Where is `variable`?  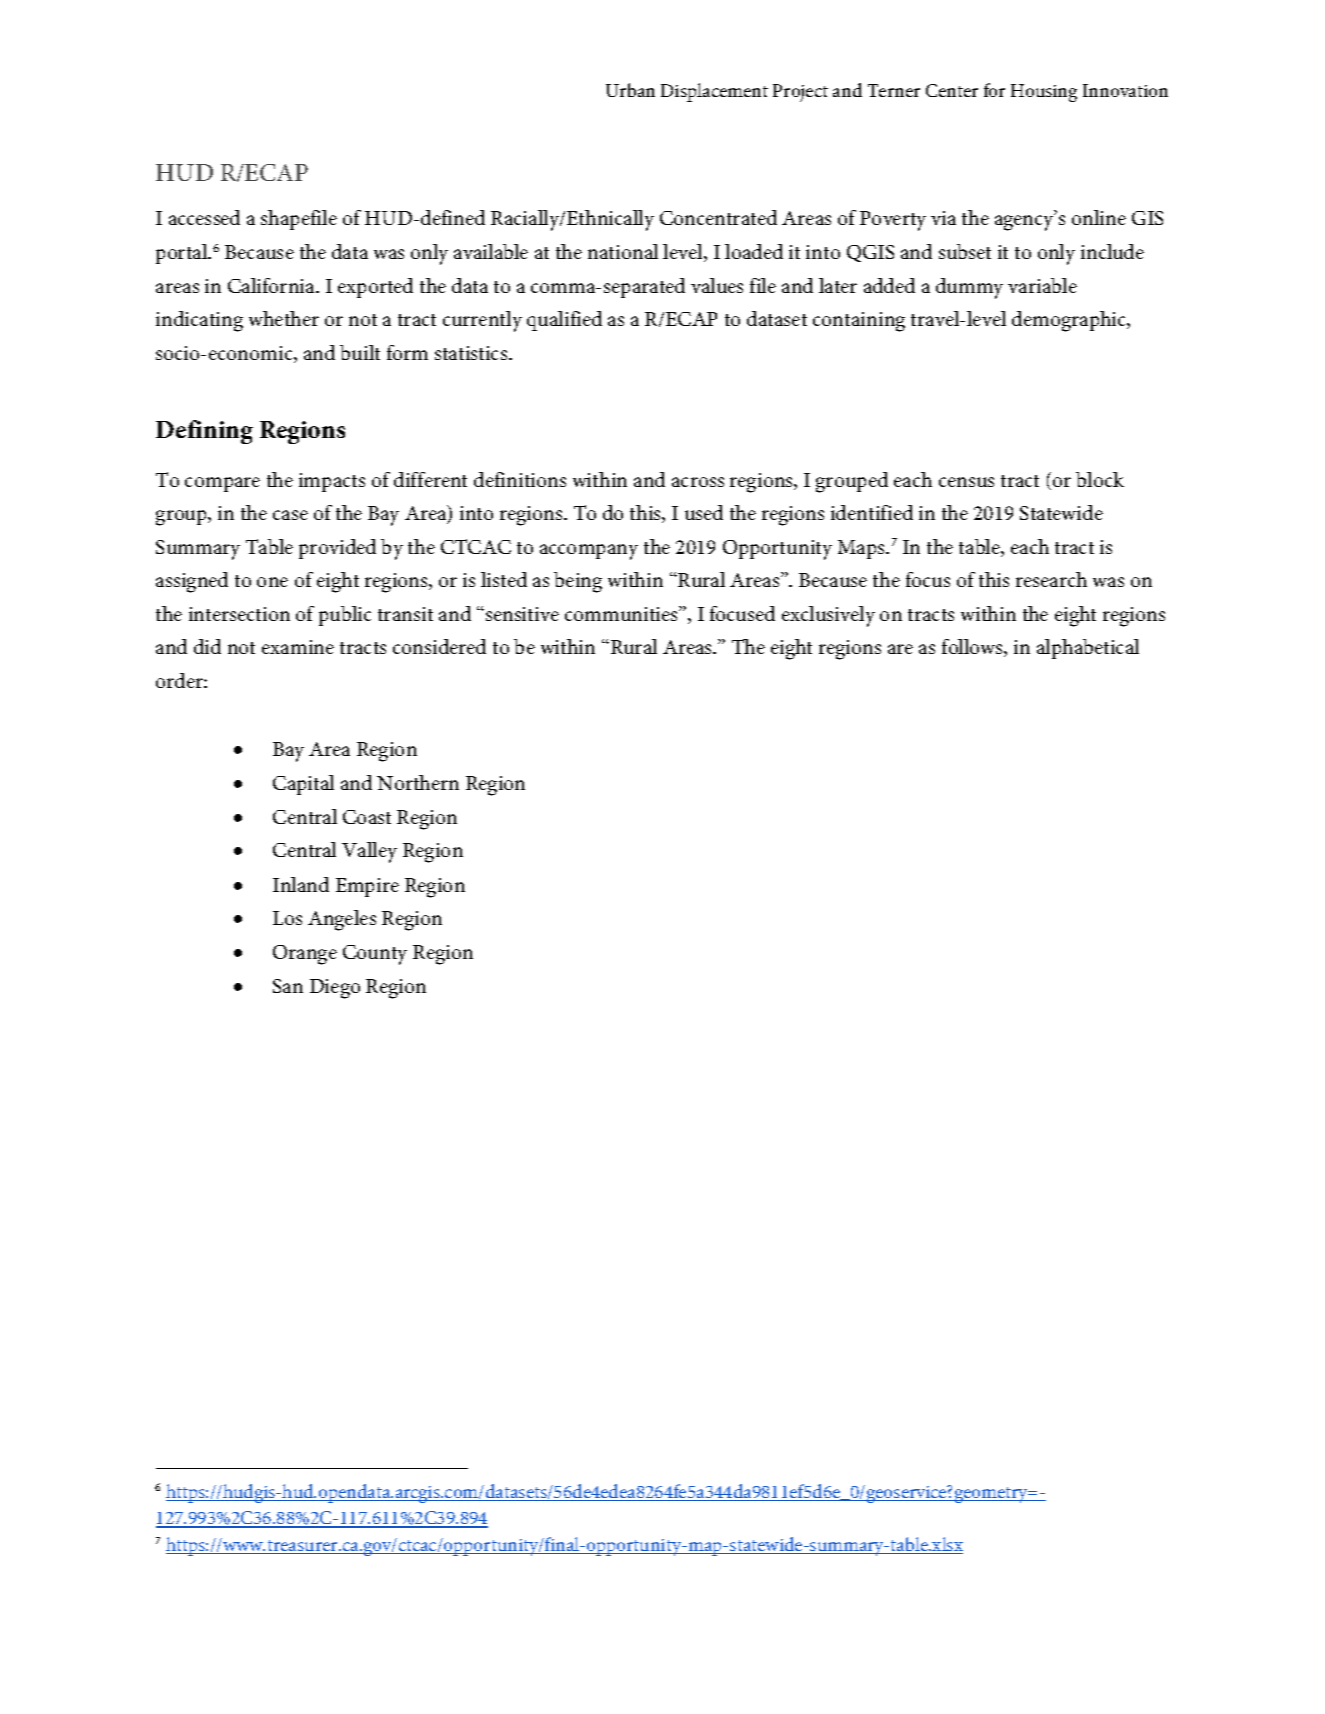 variable is located at coordinates (1042, 285).
